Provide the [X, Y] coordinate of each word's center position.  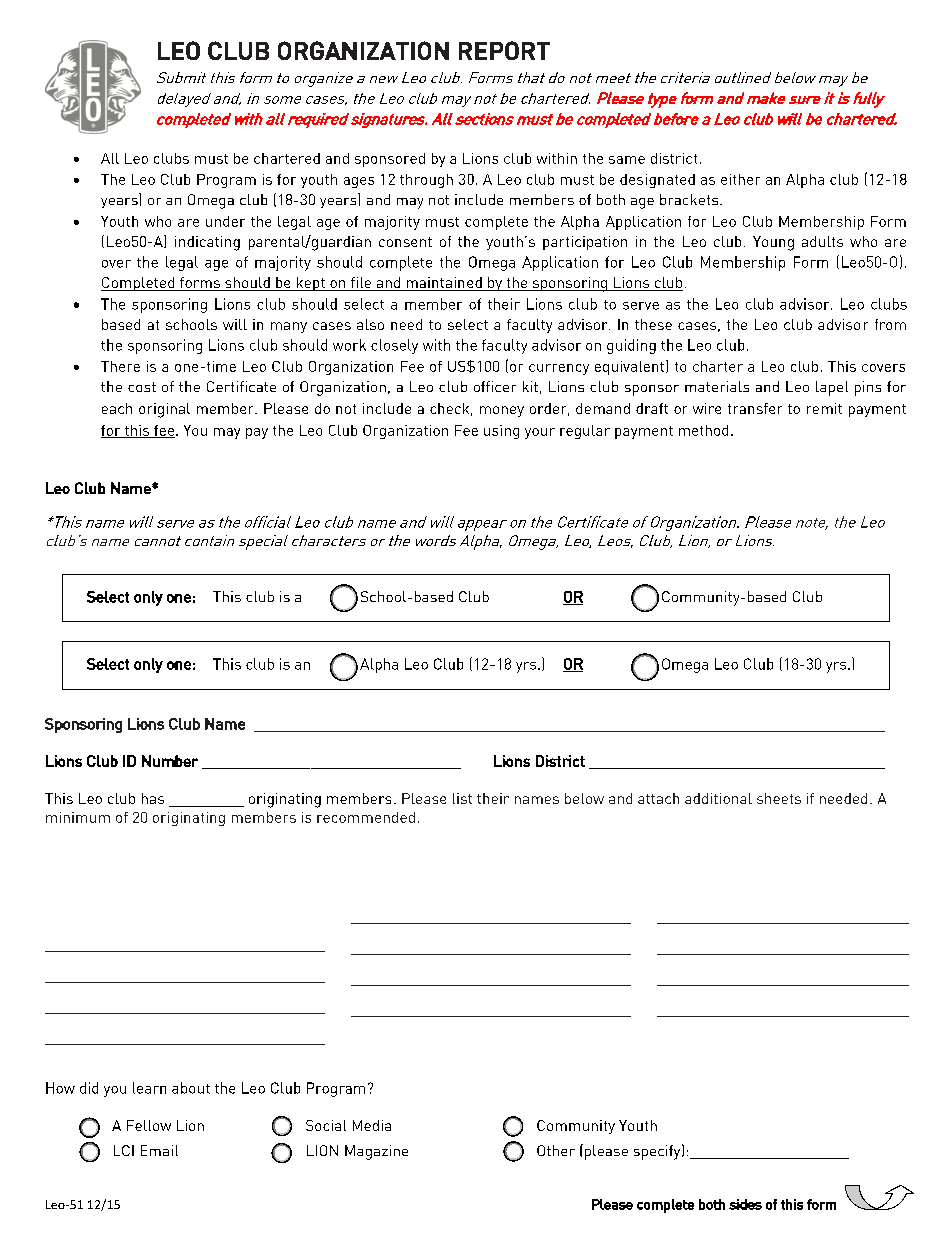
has [153, 798]
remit [824, 408]
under [225, 221]
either [740, 179]
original [164, 410]
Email [159, 1150]
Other [556, 1150]
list [462, 798]
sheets [779, 798]
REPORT [504, 50]
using [501, 432]
